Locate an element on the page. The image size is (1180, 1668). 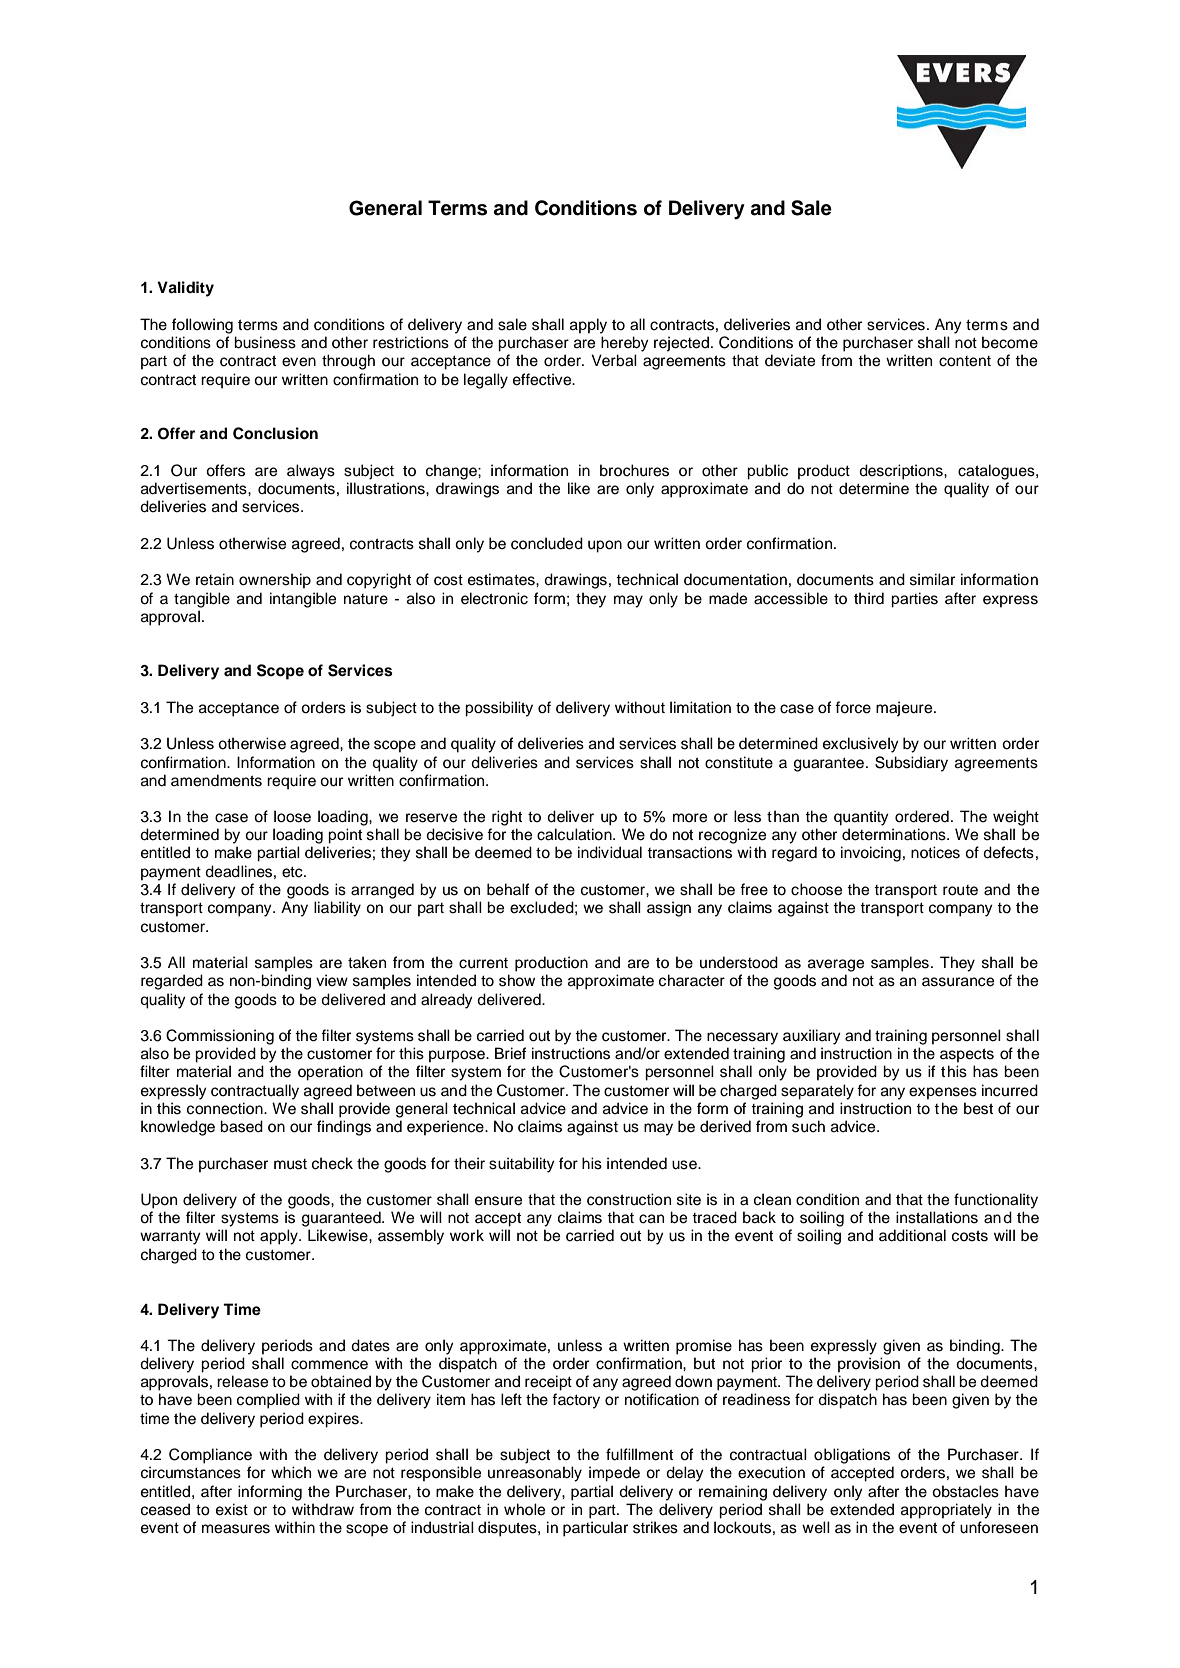
based is located at coordinates (241, 1126).
